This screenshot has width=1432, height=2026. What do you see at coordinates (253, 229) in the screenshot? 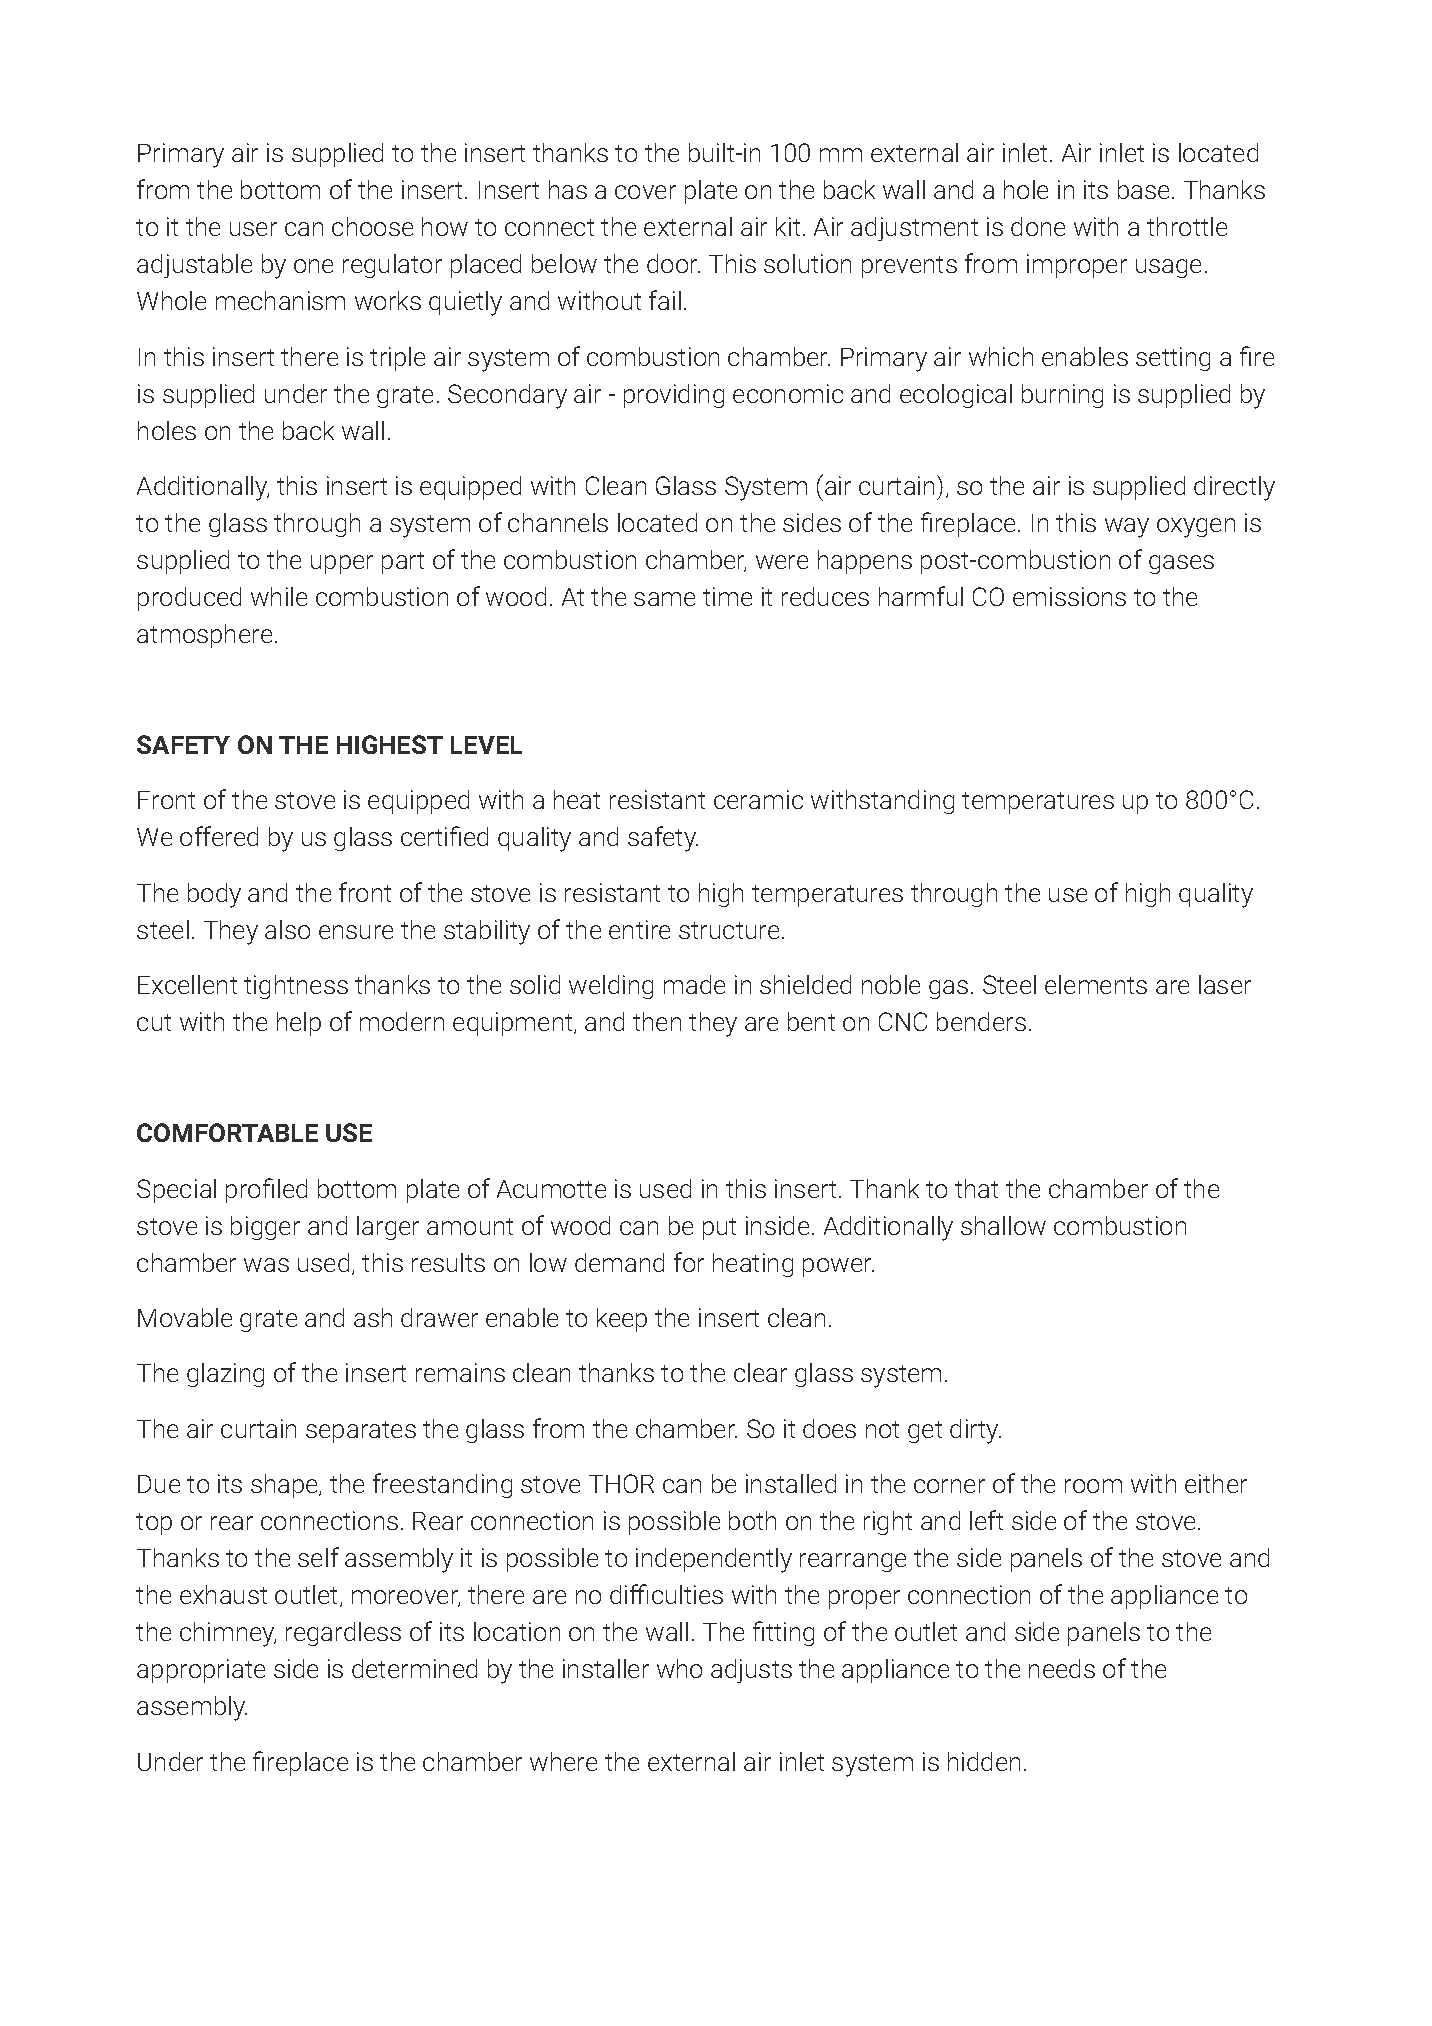
I see `user` at bounding box center [253, 229].
